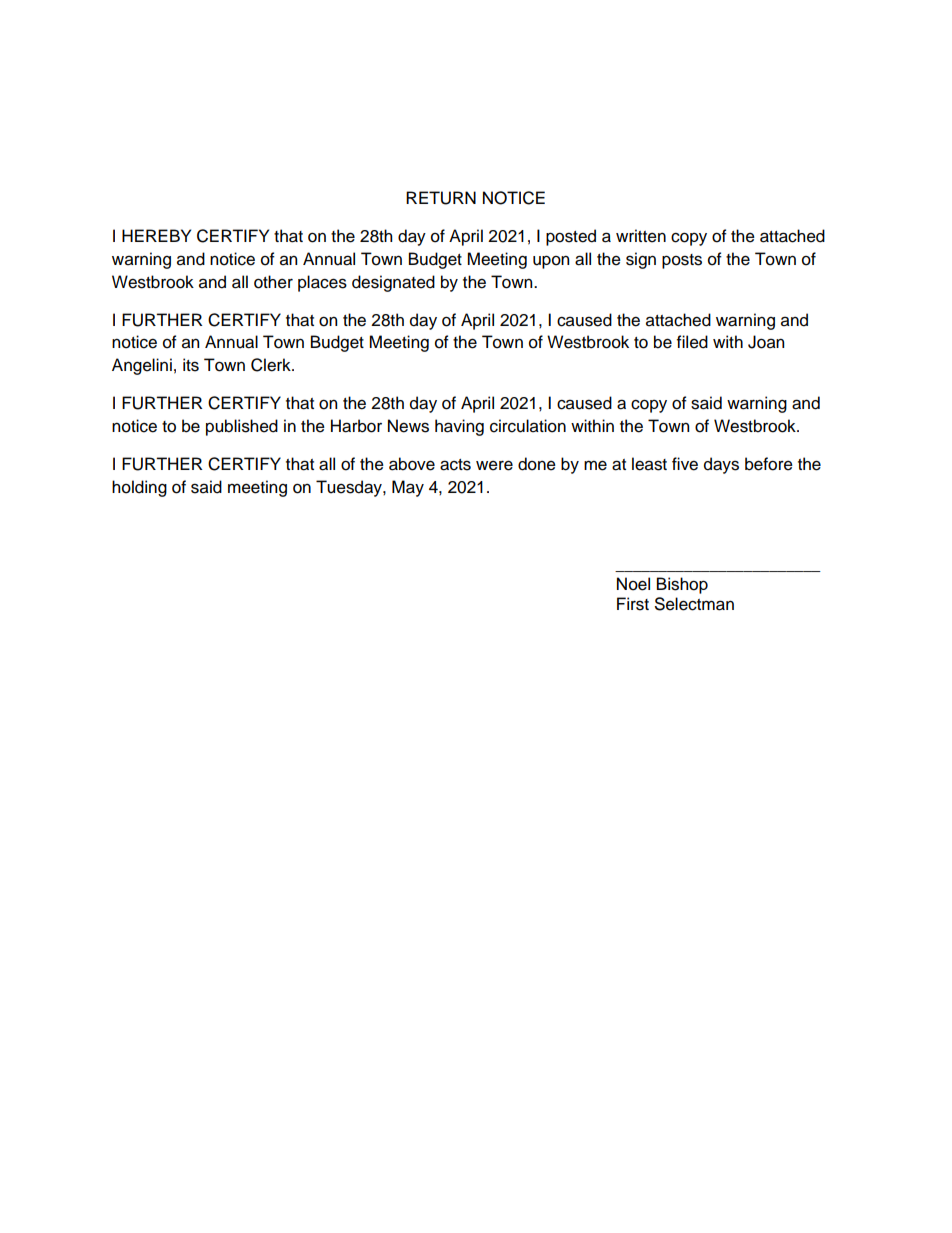 This screenshot has height=1233, width=952. What do you see at coordinates (408, 488) in the screenshot?
I see `May` at bounding box center [408, 488].
